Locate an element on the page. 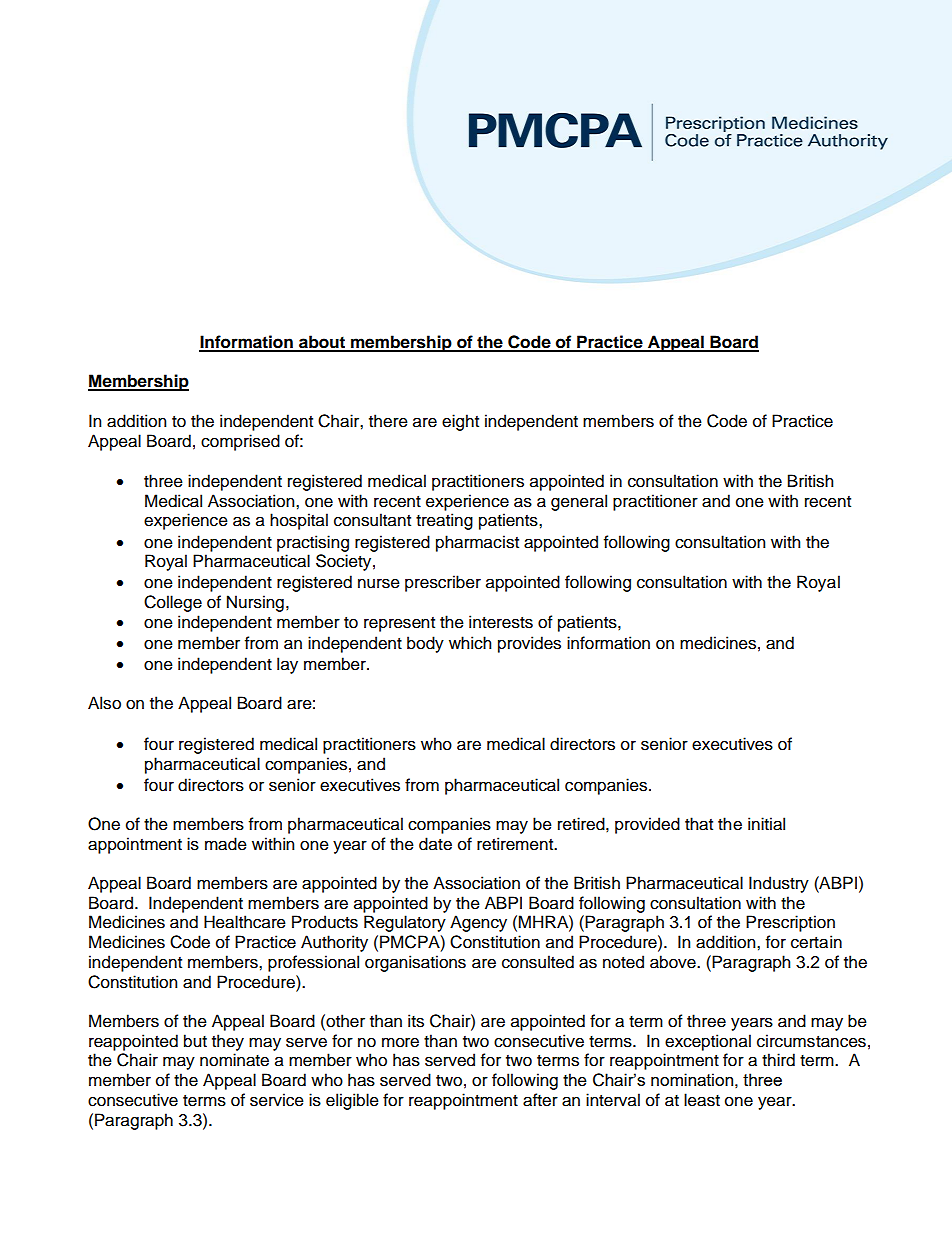 The image size is (952, 1233). nominate is located at coordinates (234, 1060).
